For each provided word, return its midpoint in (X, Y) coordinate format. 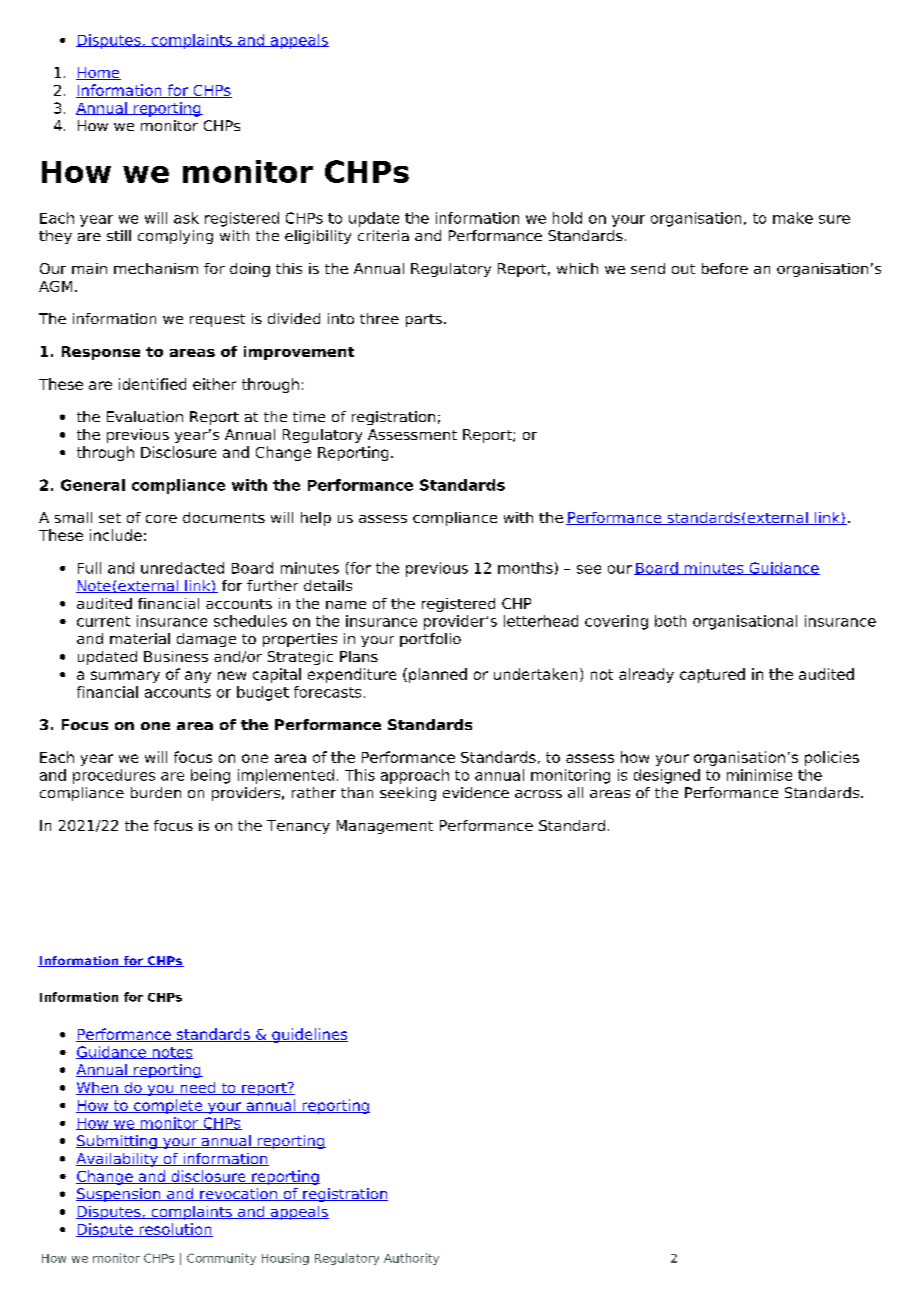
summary (125, 677)
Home (98, 73)
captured (712, 675)
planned (438, 675)
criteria (383, 235)
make (793, 218)
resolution (175, 1230)
